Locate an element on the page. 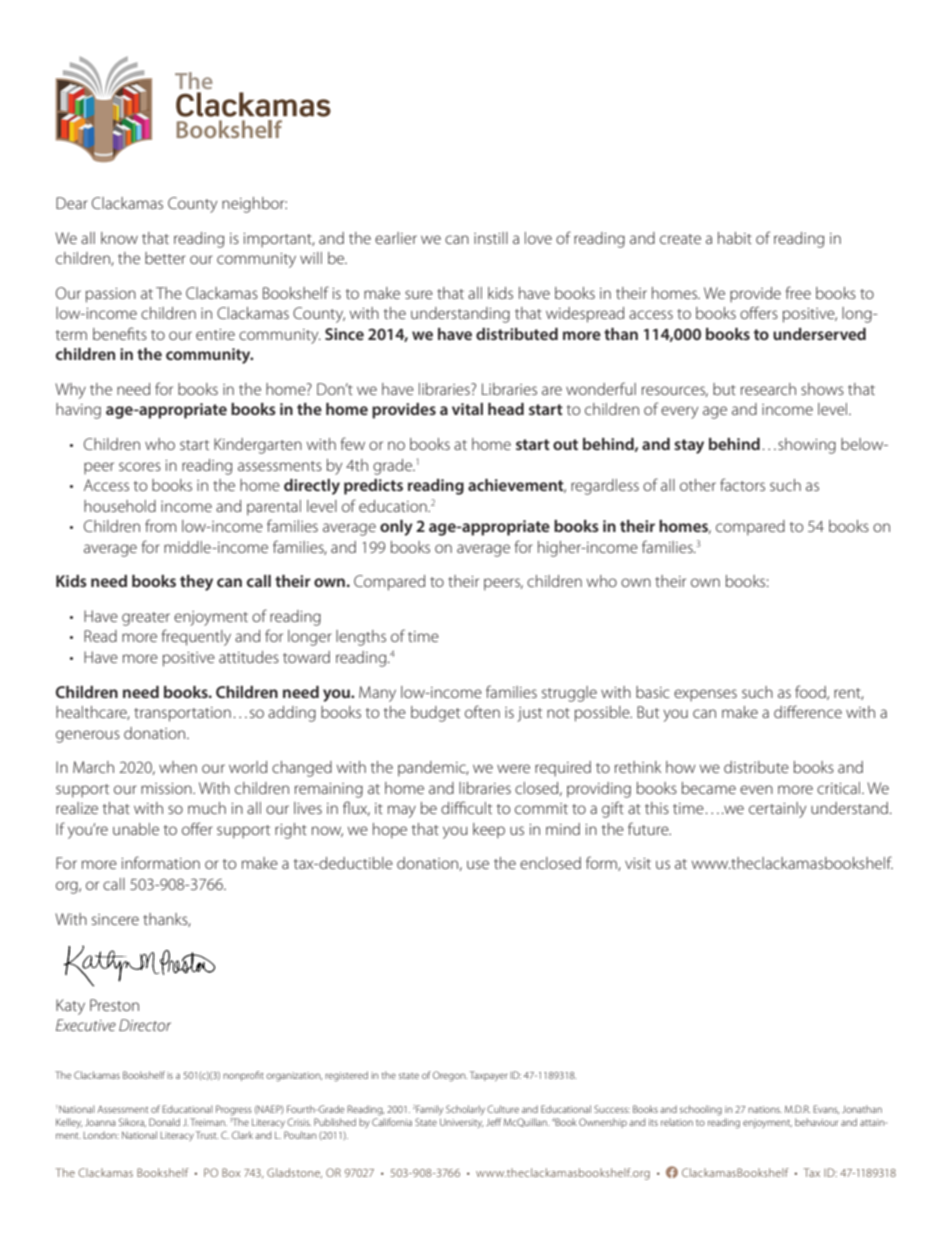  expenses is located at coordinates (705, 695).
